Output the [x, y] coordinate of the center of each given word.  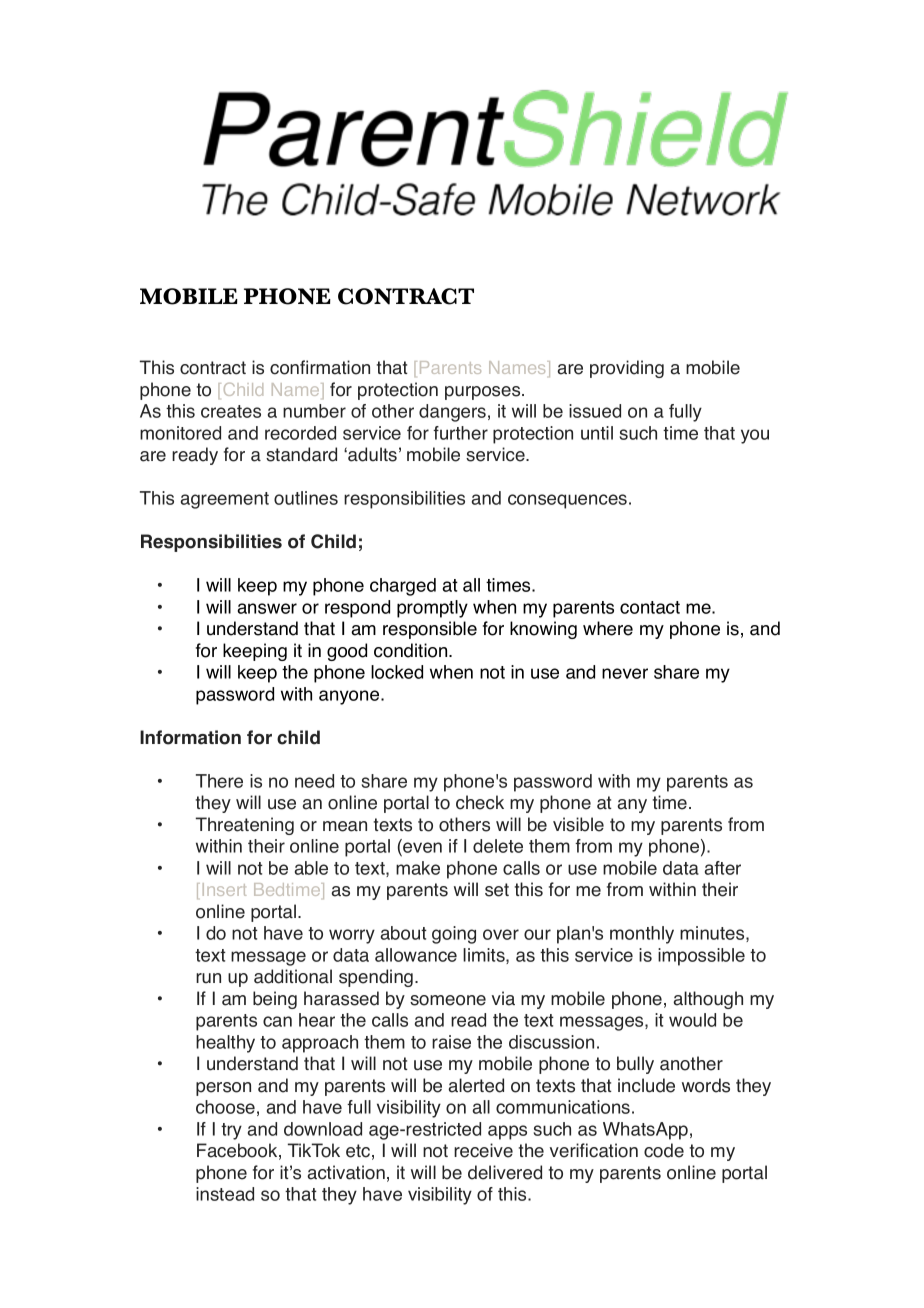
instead [225, 1194]
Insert [224, 889]
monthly [642, 935]
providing [627, 369]
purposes [484, 393]
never [625, 673]
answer [267, 608]
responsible [430, 630]
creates [231, 411]
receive [483, 1150]
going [454, 935]
